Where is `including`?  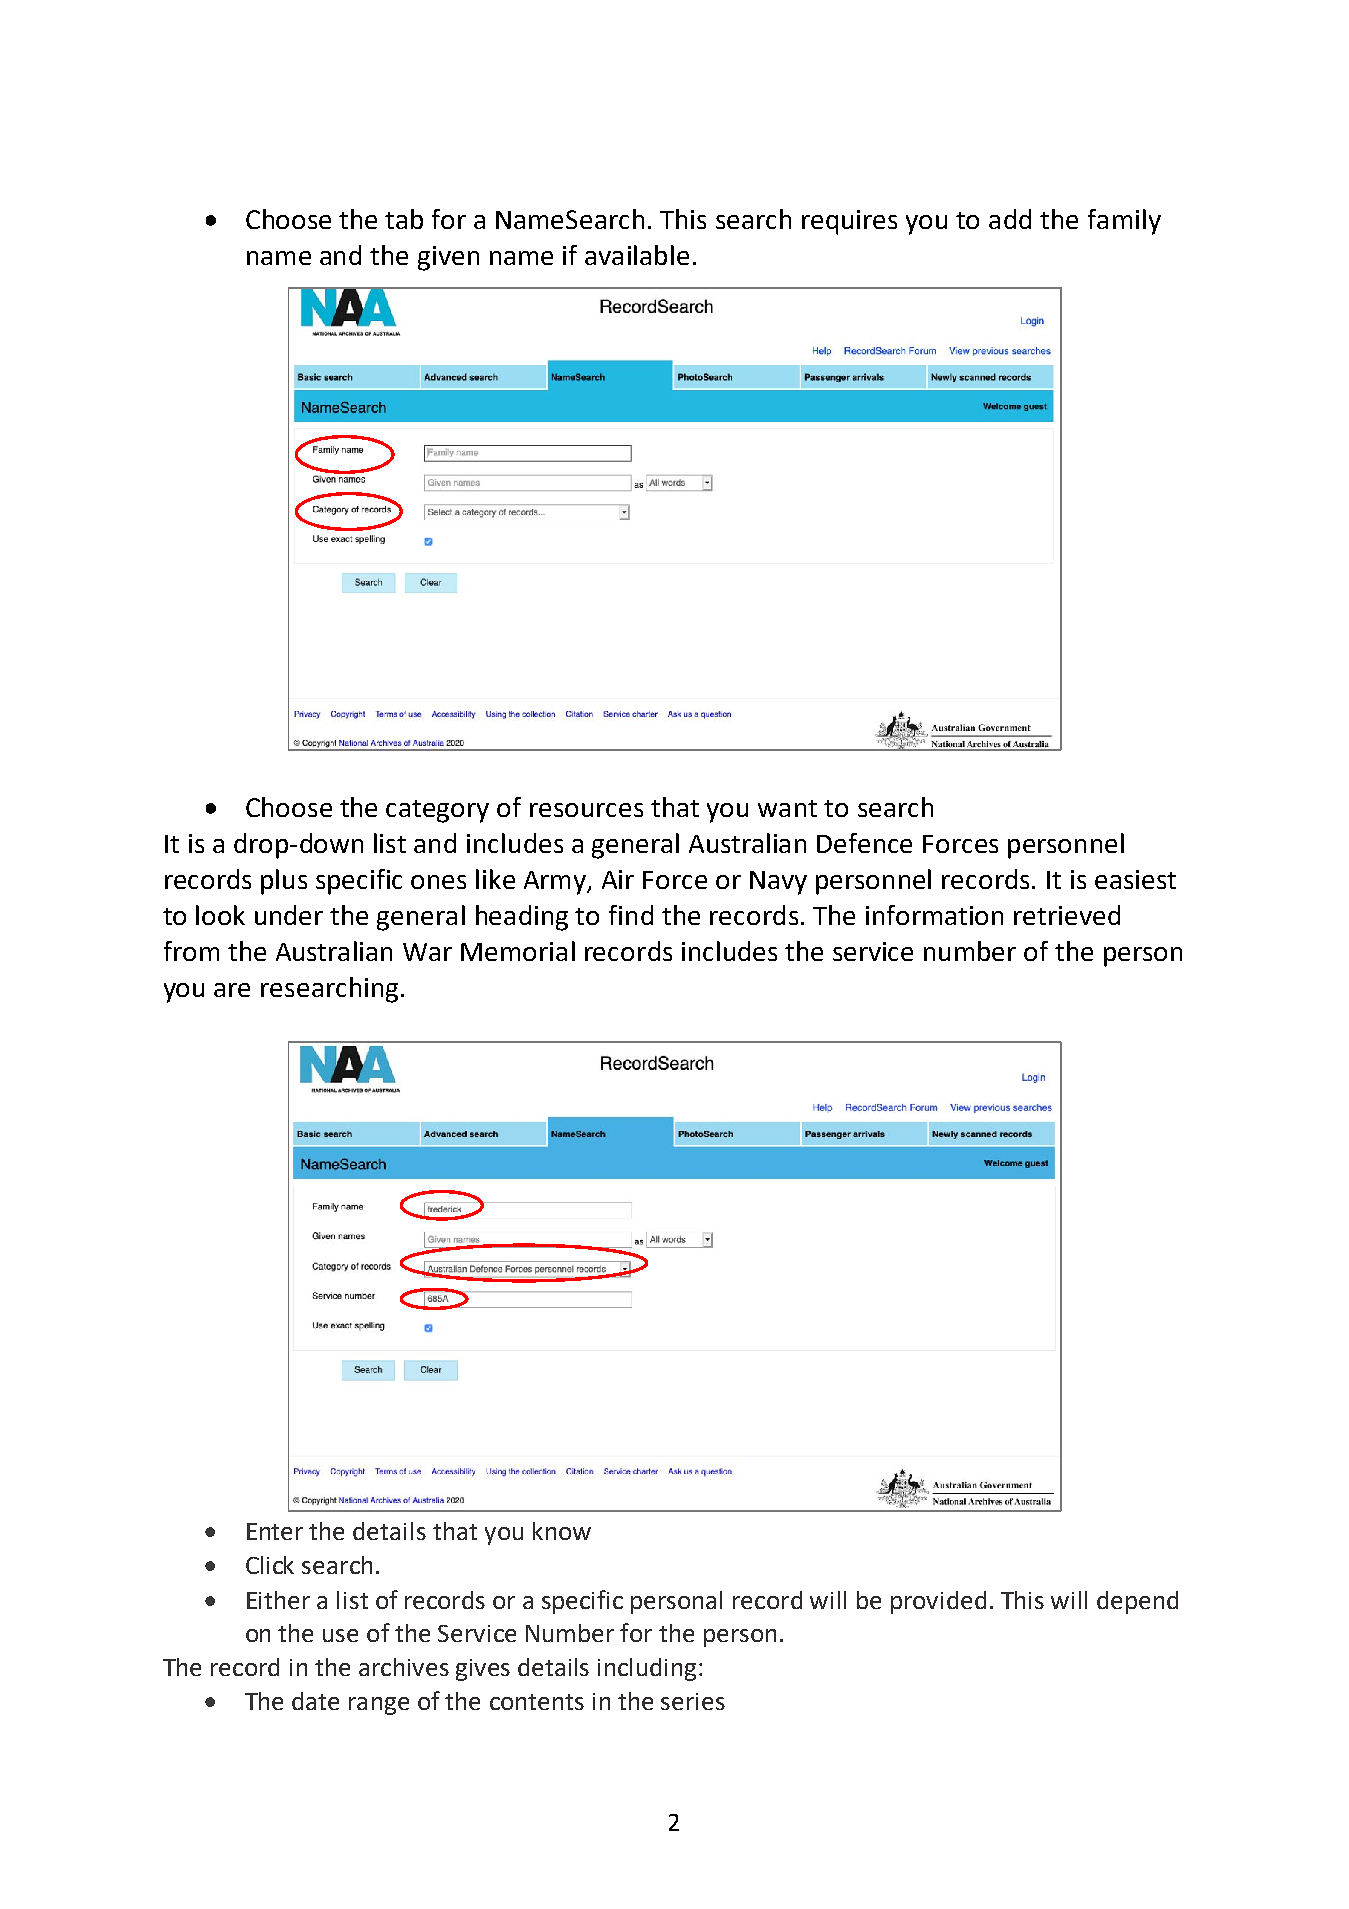 including is located at coordinates (647, 1669).
